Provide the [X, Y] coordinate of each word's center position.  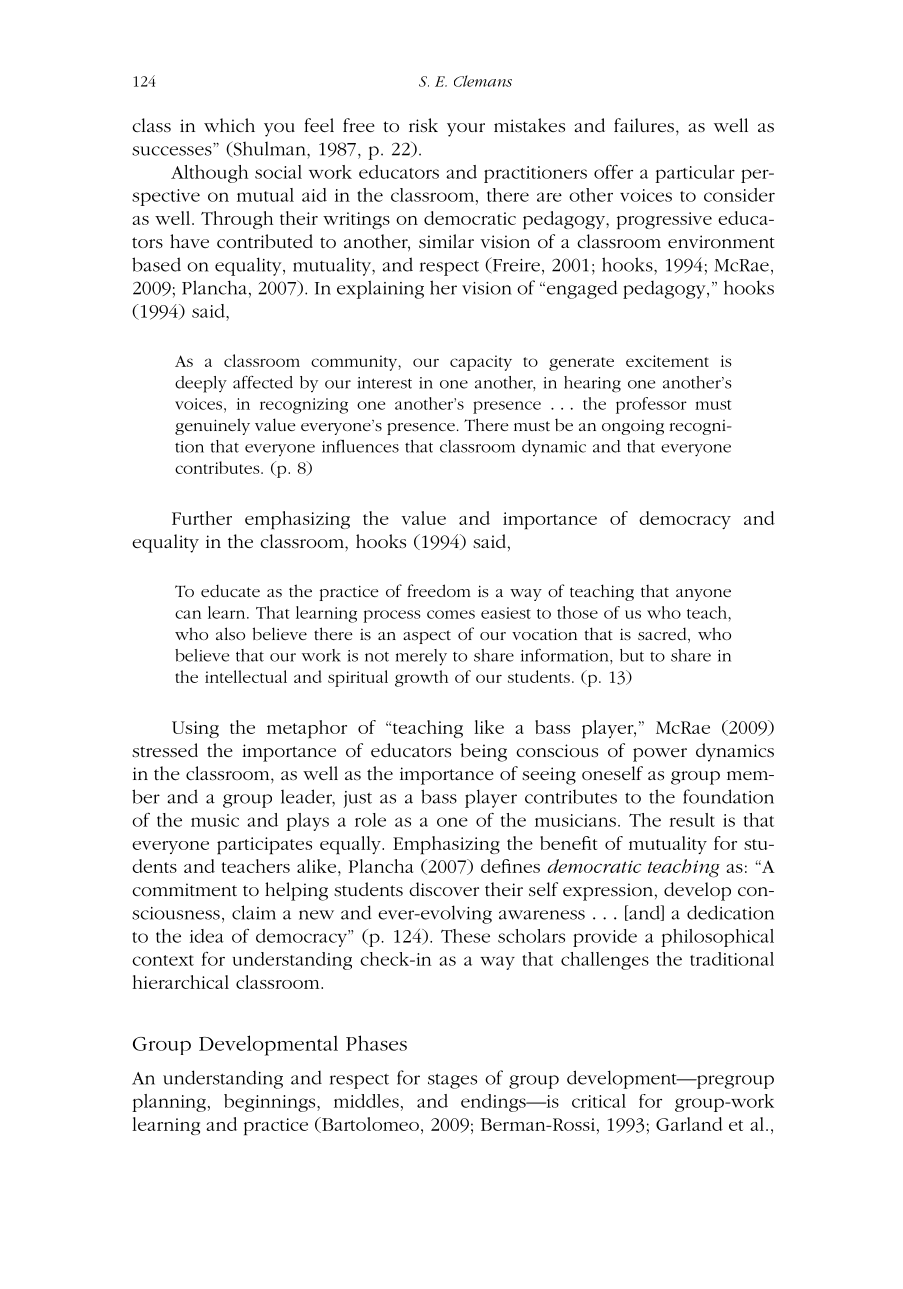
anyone [703, 595]
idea [207, 936]
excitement [667, 361]
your [466, 130]
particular [695, 174]
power [660, 755]
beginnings [271, 1103]
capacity [481, 363]
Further [202, 518]
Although [209, 174]
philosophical [717, 938]
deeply [201, 384]
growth [421, 678]
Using [195, 729]
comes [451, 614]
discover [444, 889]
